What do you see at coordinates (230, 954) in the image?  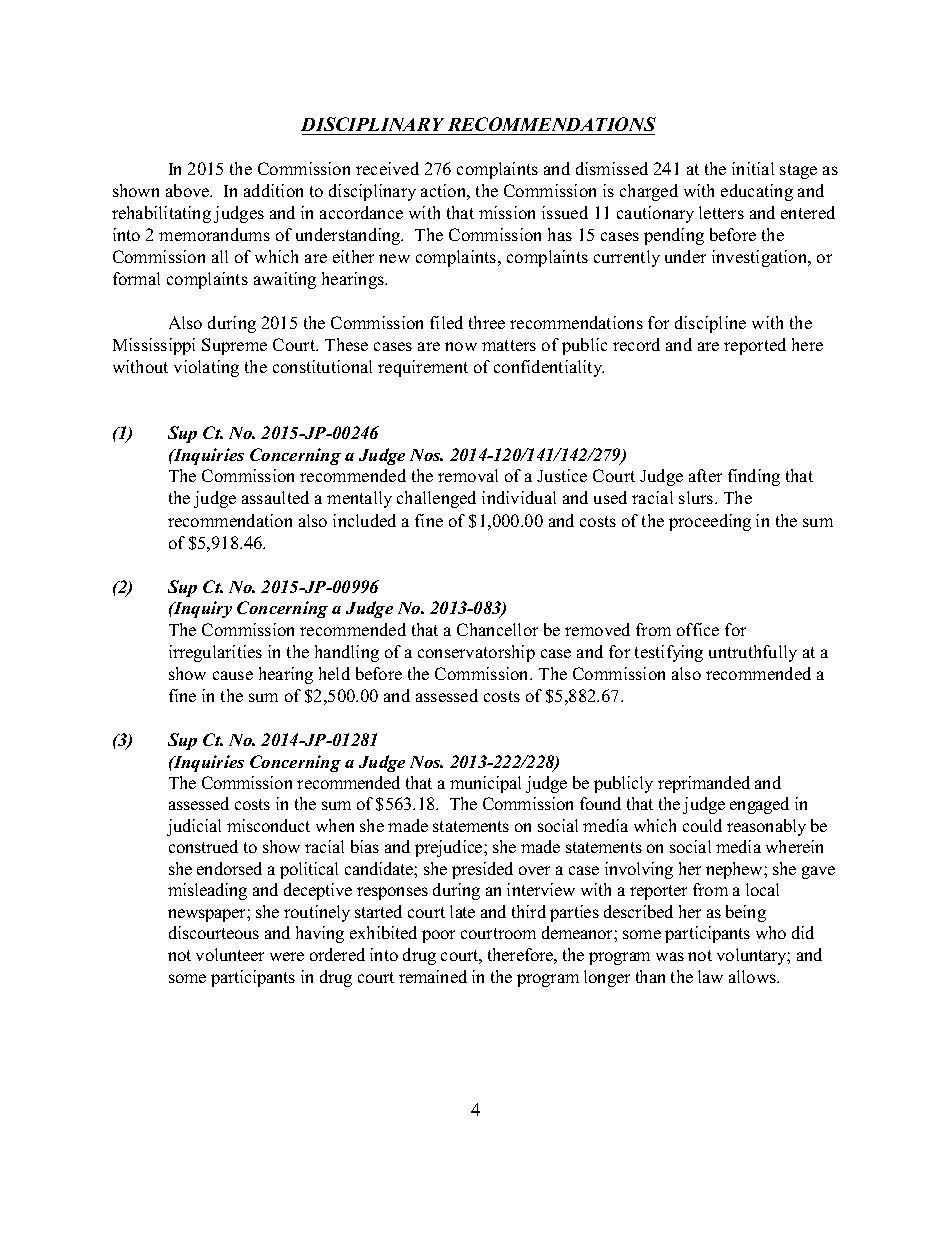 I see `volunteer` at bounding box center [230, 954].
